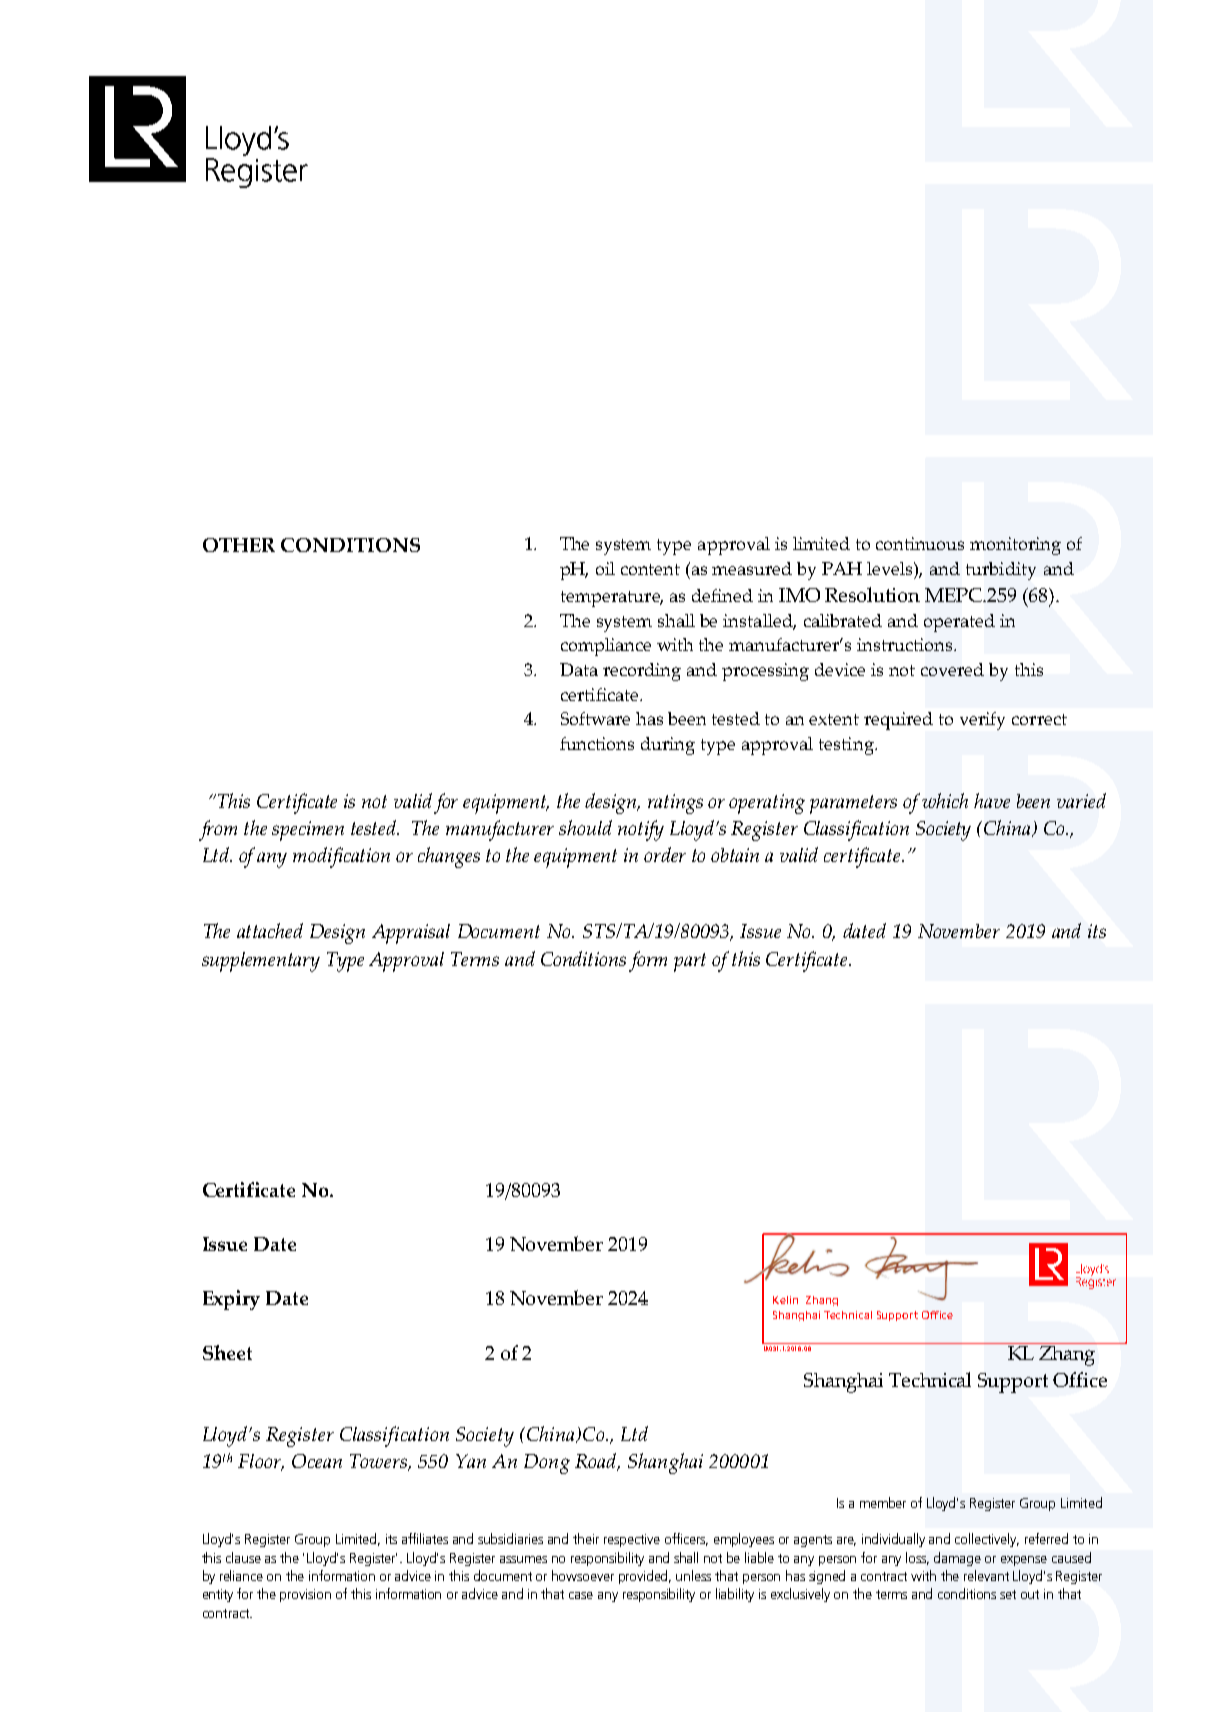  Describe the element at coordinates (597, 1462) in the screenshot. I see `Road` at that location.
